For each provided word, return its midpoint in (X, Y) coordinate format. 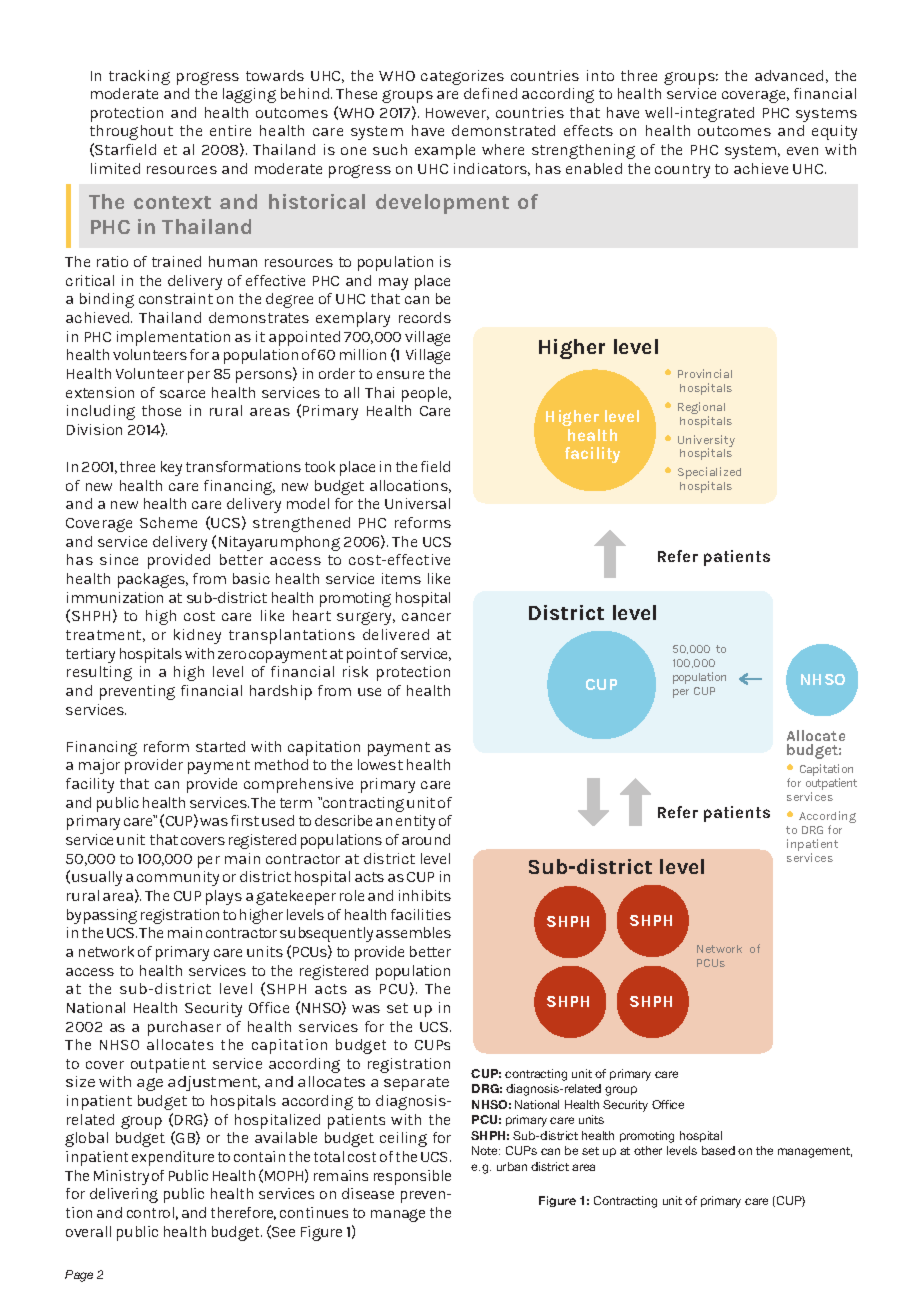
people (426, 394)
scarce (182, 394)
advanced (789, 75)
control (150, 1212)
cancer (426, 617)
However (457, 114)
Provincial (705, 373)
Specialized (709, 474)
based (718, 1150)
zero (232, 655)
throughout (131, 132)
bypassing (102, 916)
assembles (413, 932)
